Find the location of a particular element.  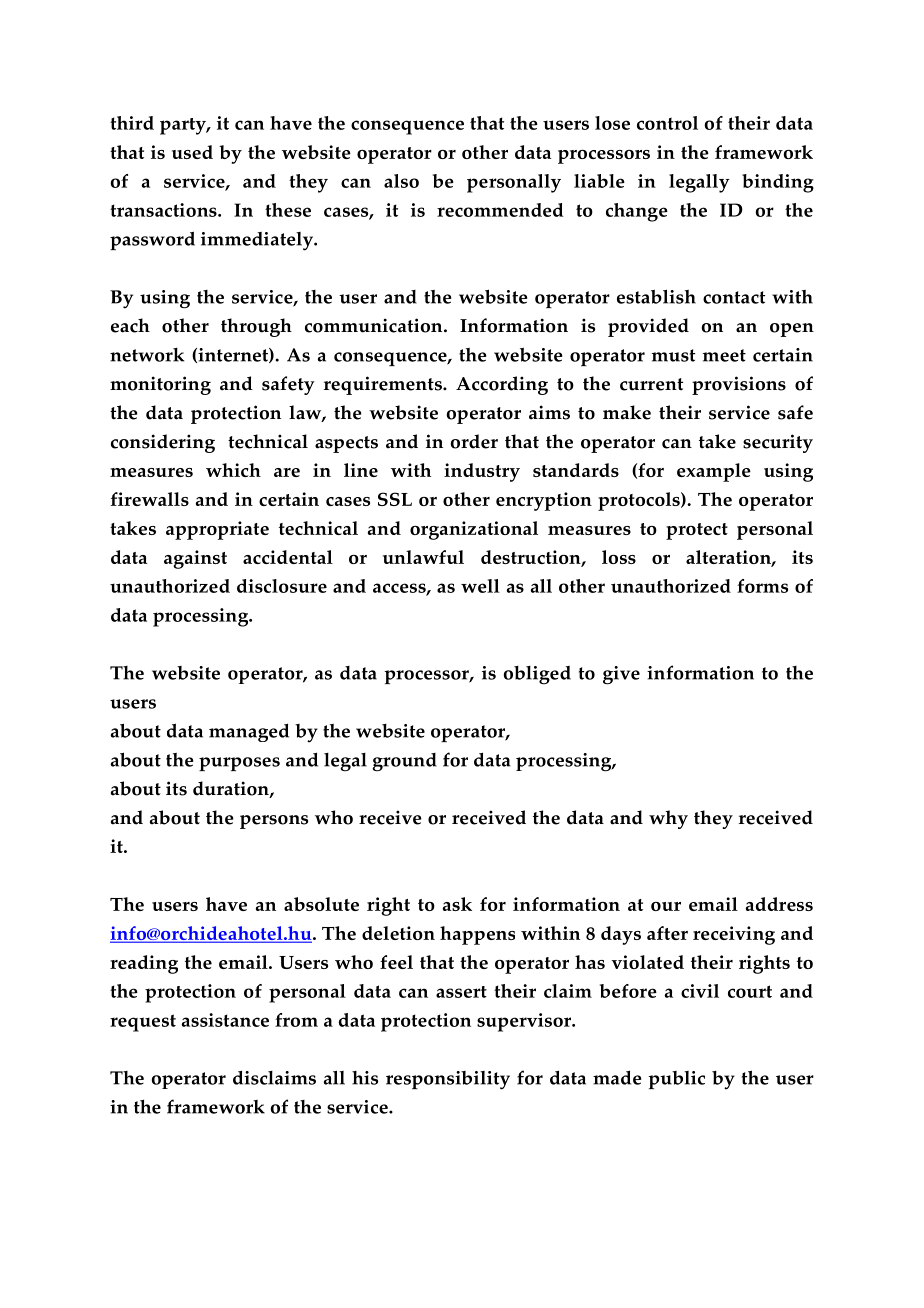

used is located at coordinates (192, 152).
